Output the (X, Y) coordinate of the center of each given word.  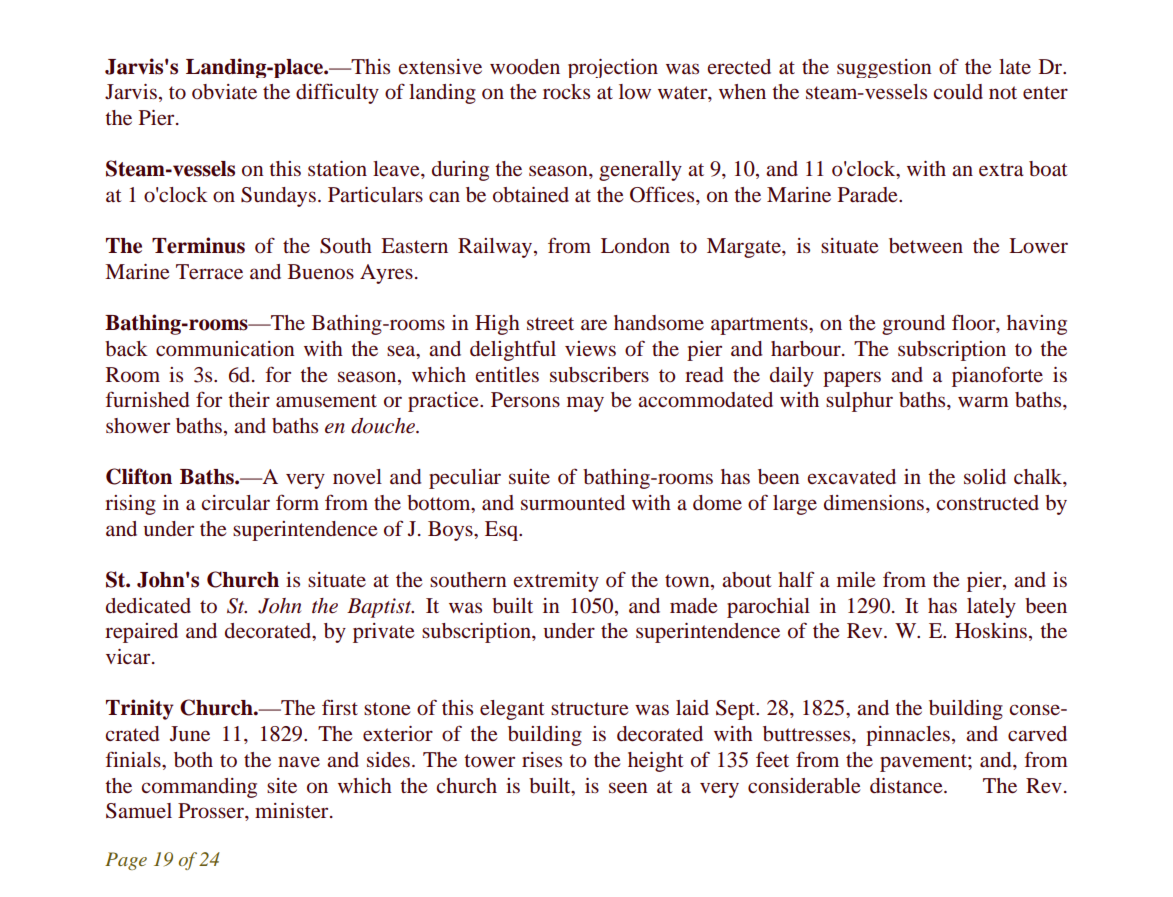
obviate (224, 92)
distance (907, 786)
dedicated (148, 606)
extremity (556, 582)
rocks (566, 92)
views (590, 348)
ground (913, 325)
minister (293, 811)
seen (628, 788)
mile (856, 580)
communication (225, 348)
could (958, 92)
